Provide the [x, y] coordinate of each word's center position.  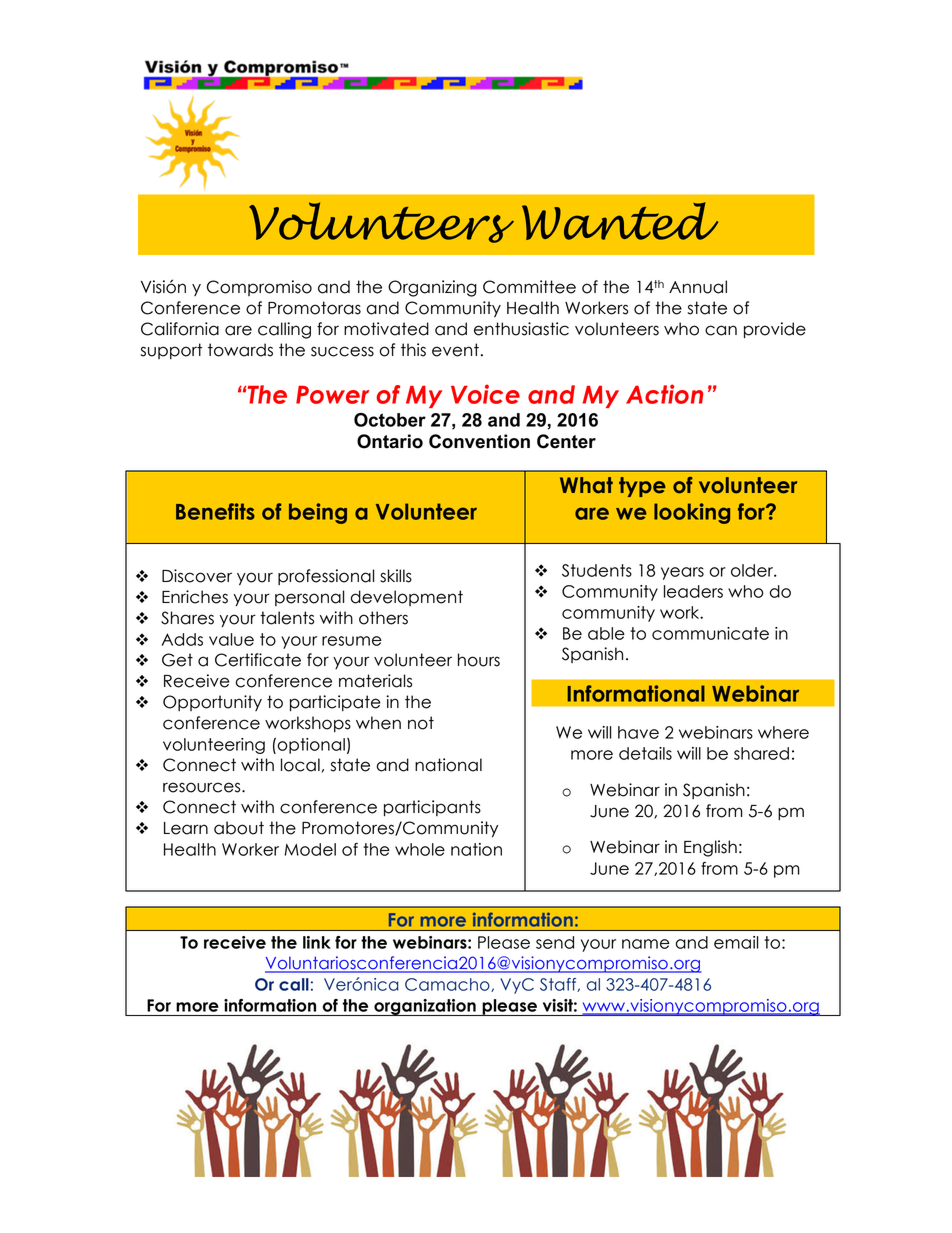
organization [425, 1007]
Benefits [215, 511]
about [239, 828]
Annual [698, 287]
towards [240, 350]
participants [432, 808]
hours [479, 660]
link [317, 942]
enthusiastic [521, 329]
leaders [693, 591]
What [586, 485]
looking [692, 513]
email [736, 942]
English [710, 848]
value [231, 639]
